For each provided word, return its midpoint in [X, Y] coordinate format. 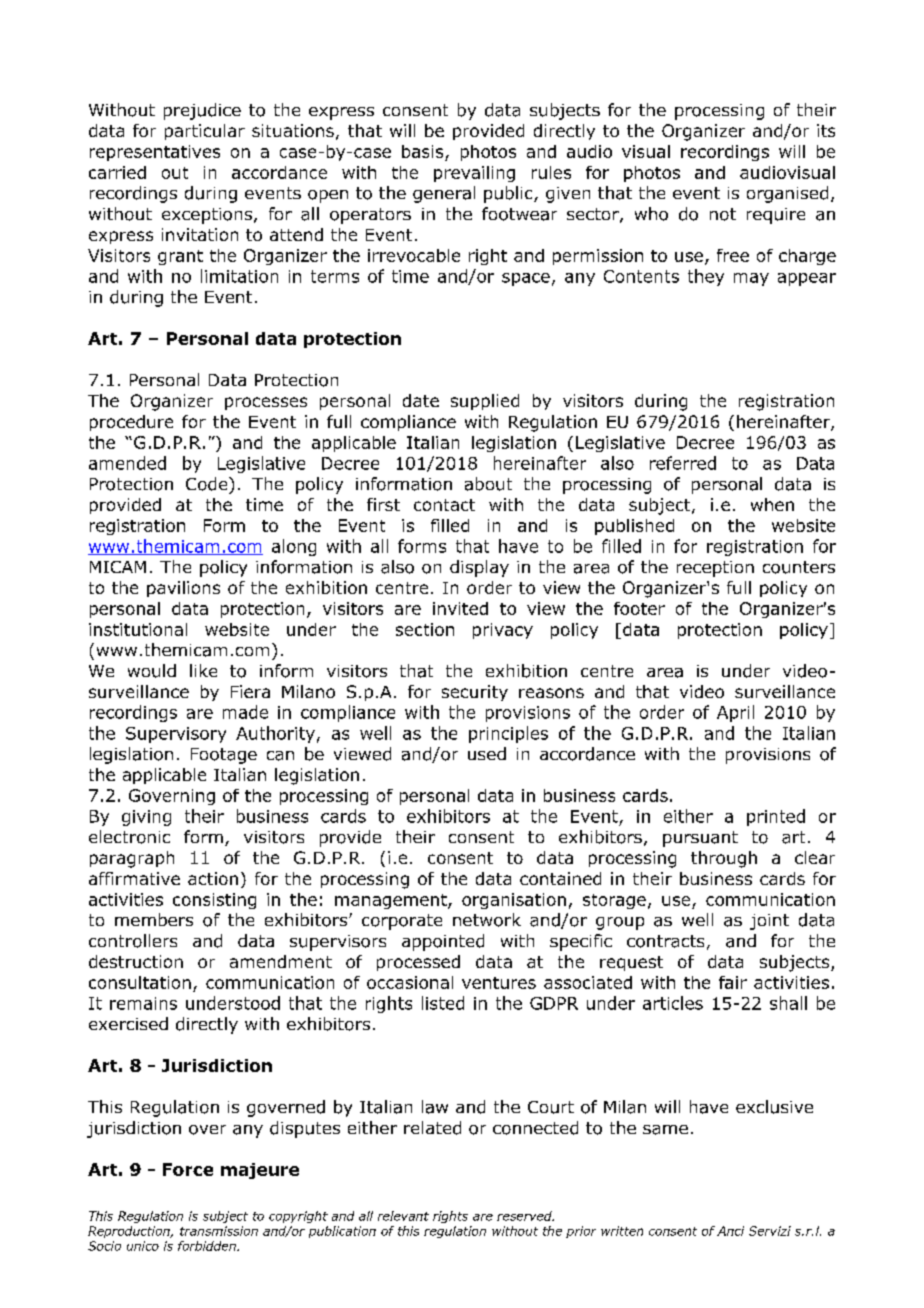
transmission [219, 1231]
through [724, 859]
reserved [525, 1216]
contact [444, 505]
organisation [514, 901]
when [772, 504]
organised [787, 194]
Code [208, 484]
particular [205, 132]
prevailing [474, 174]
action [213, 878]
